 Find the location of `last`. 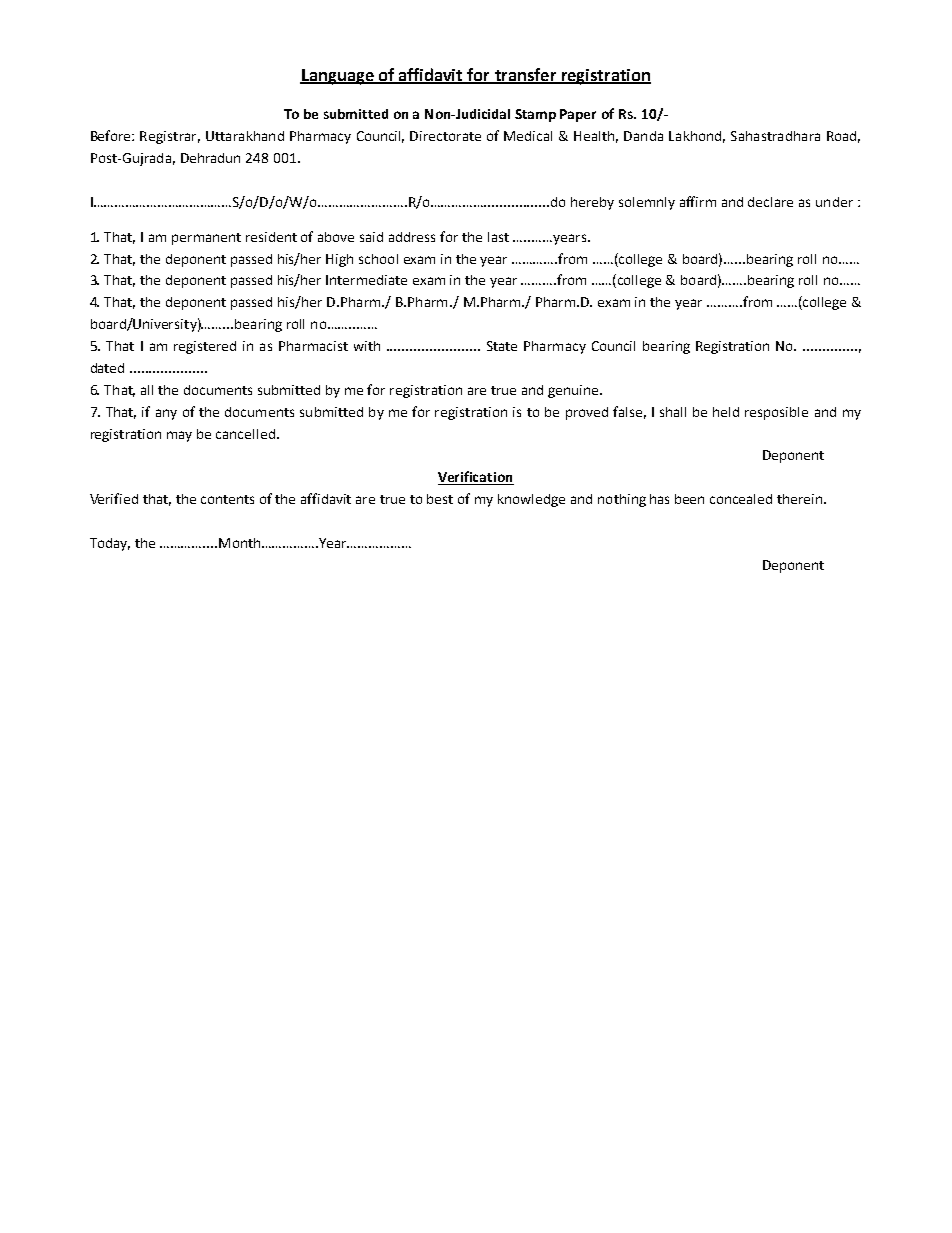

last is located at coordinates (498, 237).
